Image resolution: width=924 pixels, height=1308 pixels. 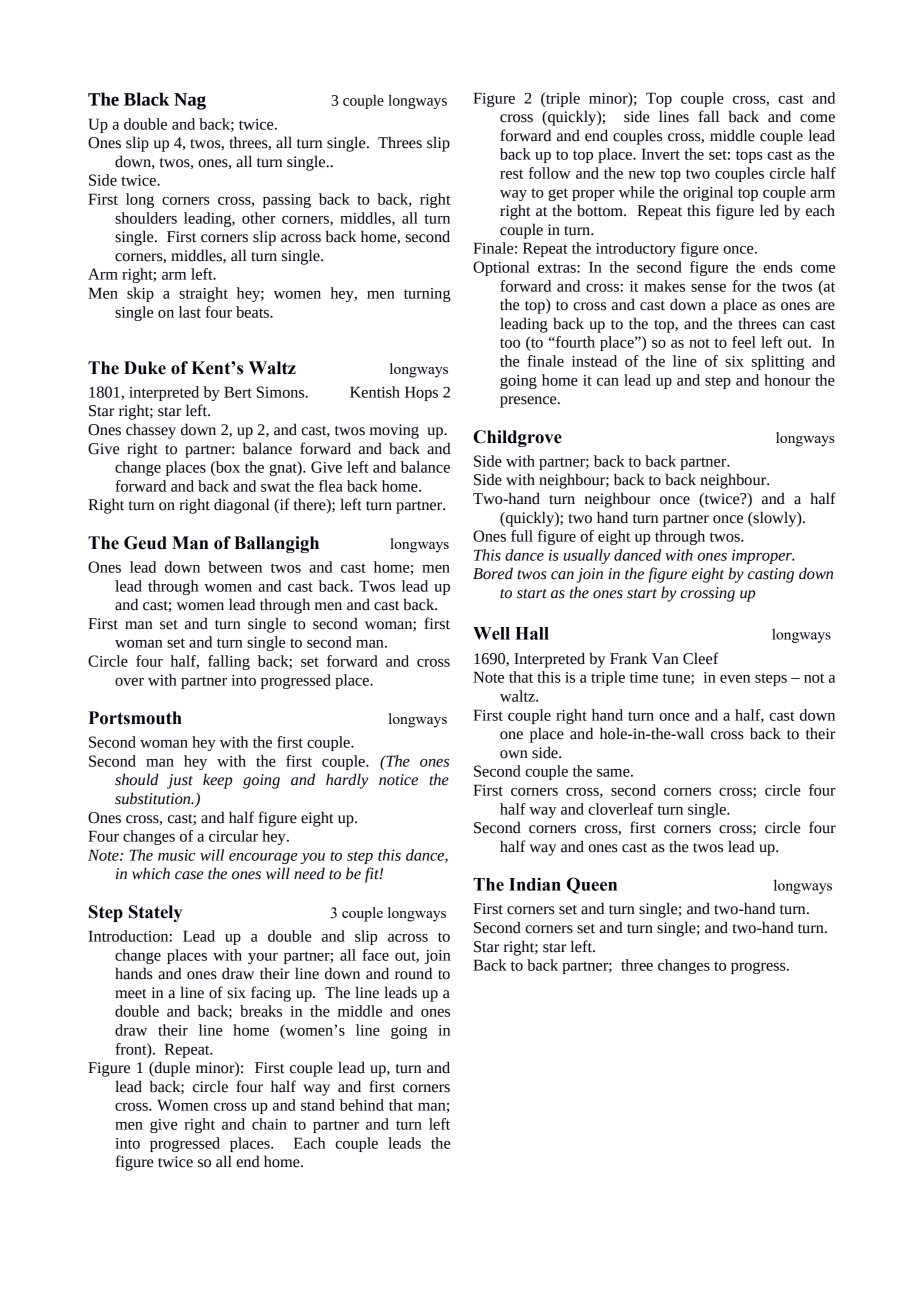 I want to click on Cleef, so click(x=701, y=658).
